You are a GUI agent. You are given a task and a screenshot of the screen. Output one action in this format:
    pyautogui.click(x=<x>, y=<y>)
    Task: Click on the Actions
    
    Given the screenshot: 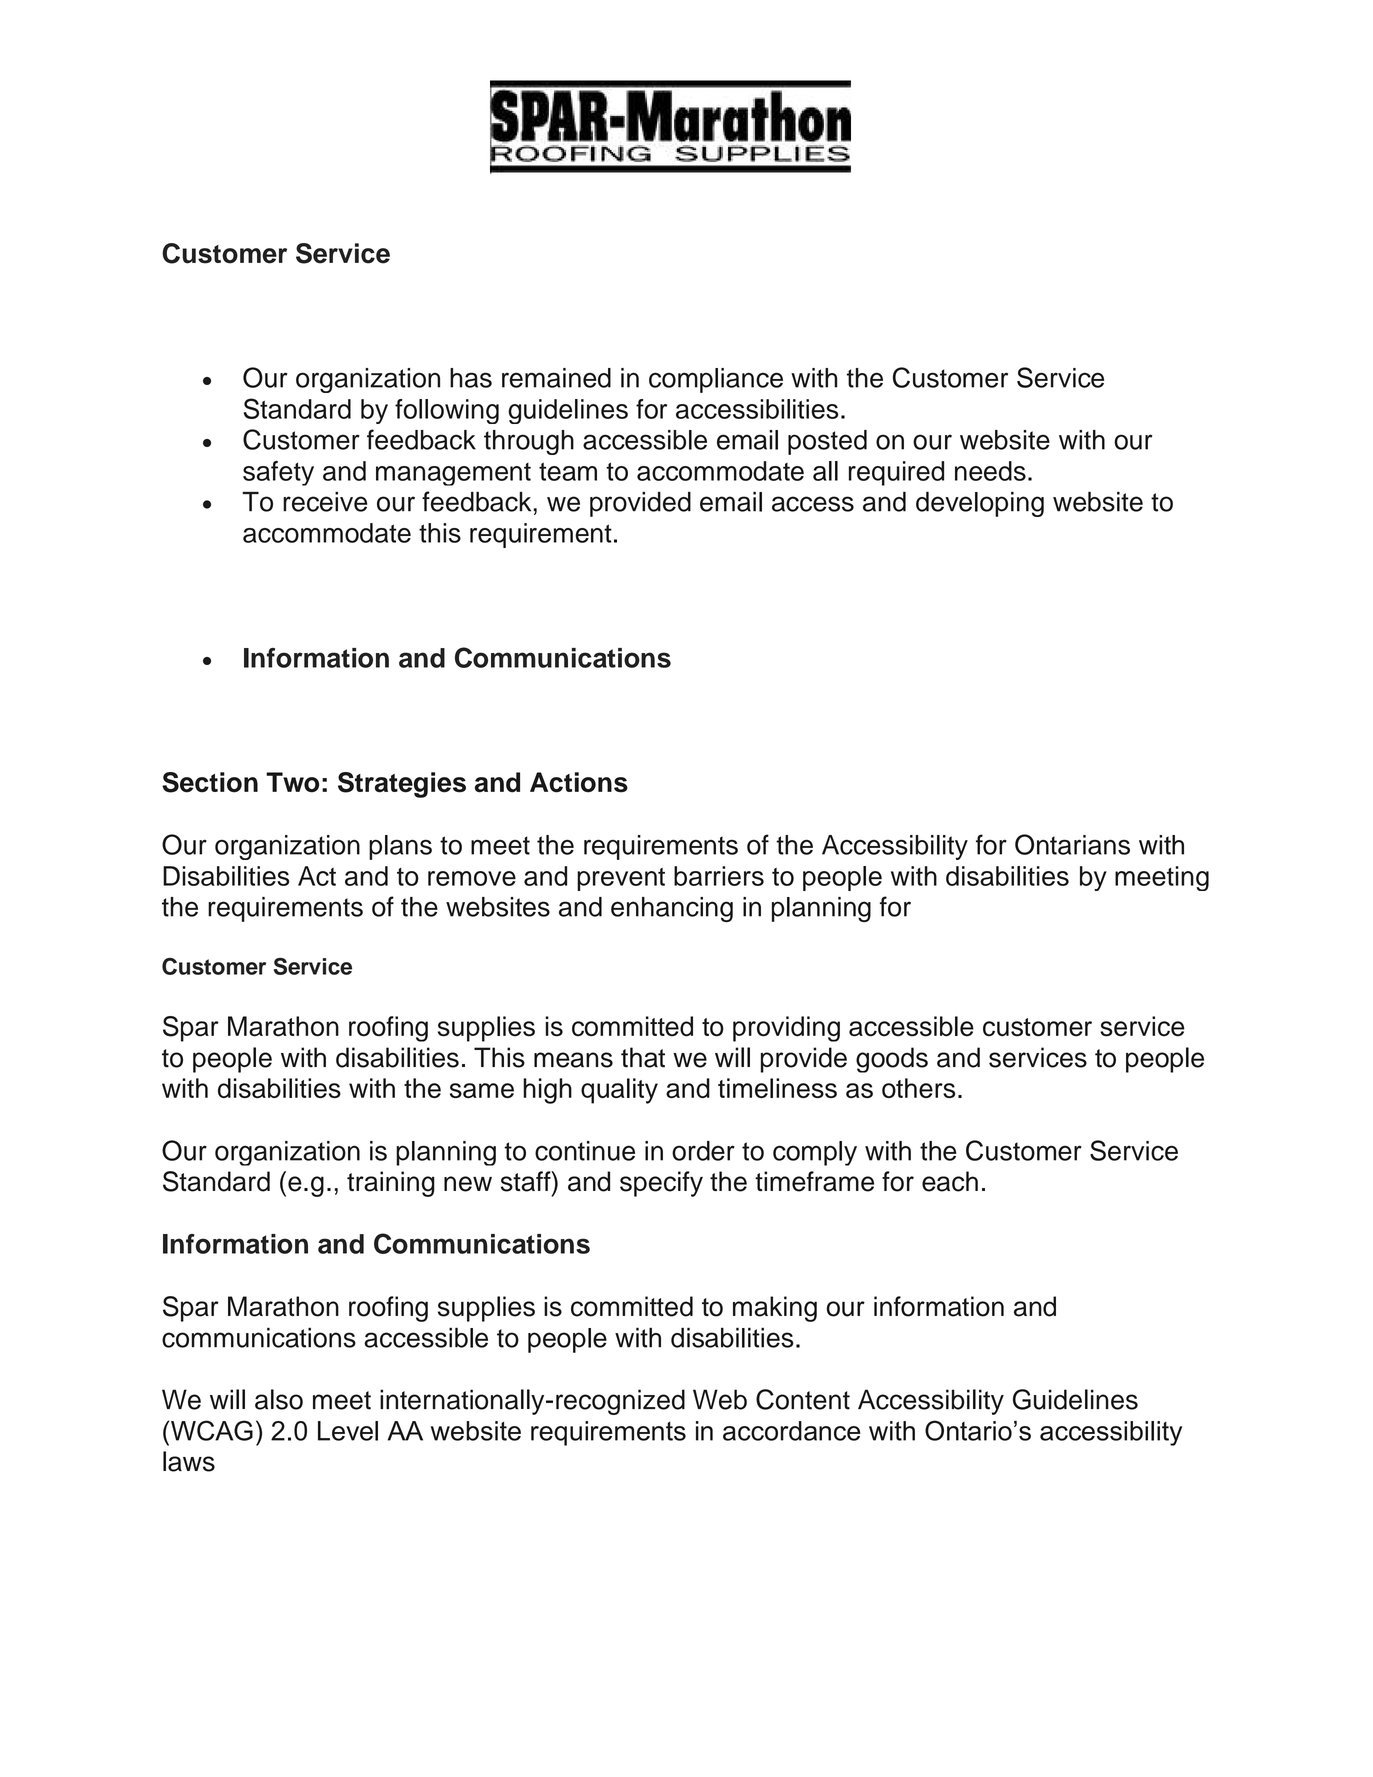 What is the action you would take?
    pyautogui.click(x=579, y=782)
